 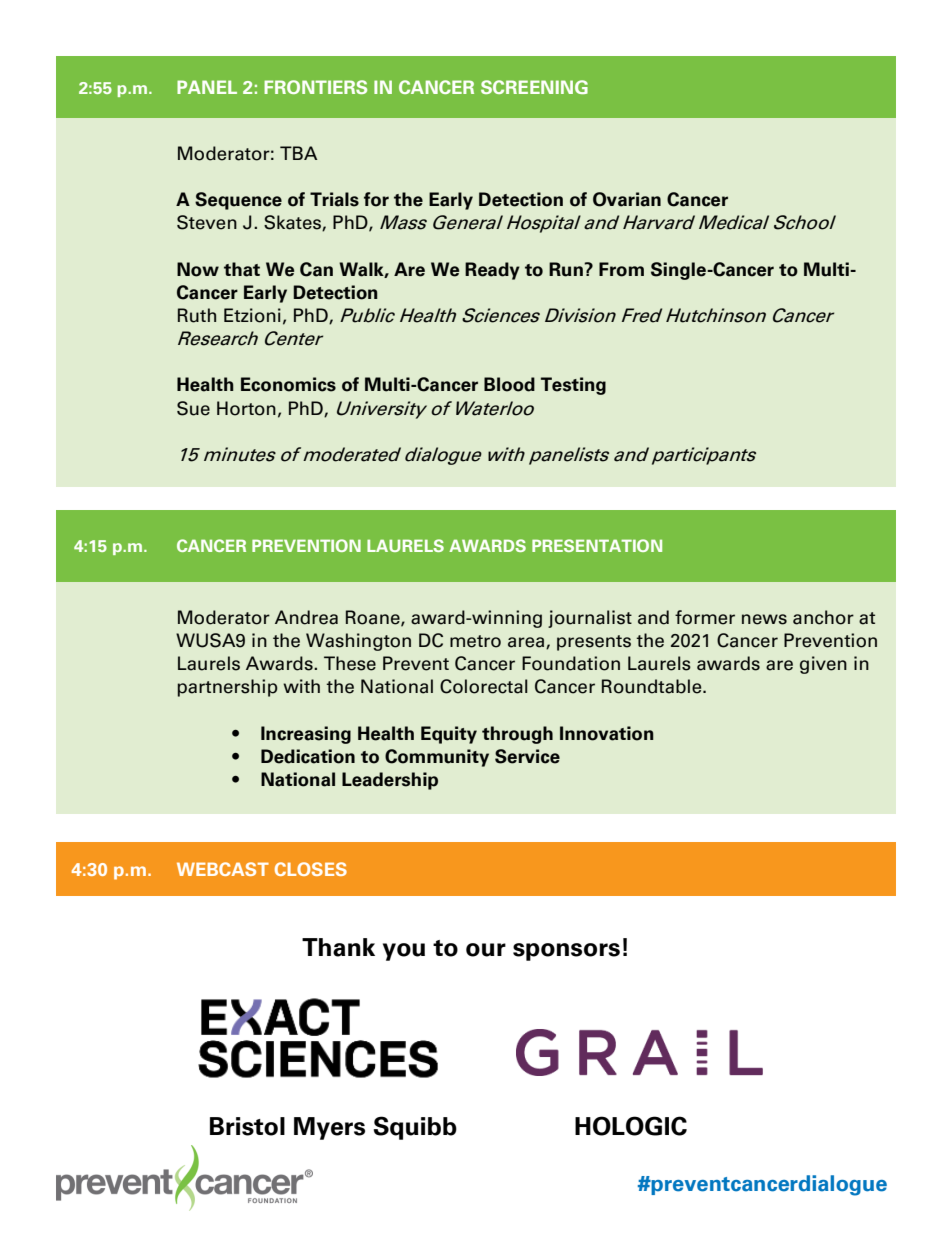 I want to click on TBA, so click(x=298, y=153).
